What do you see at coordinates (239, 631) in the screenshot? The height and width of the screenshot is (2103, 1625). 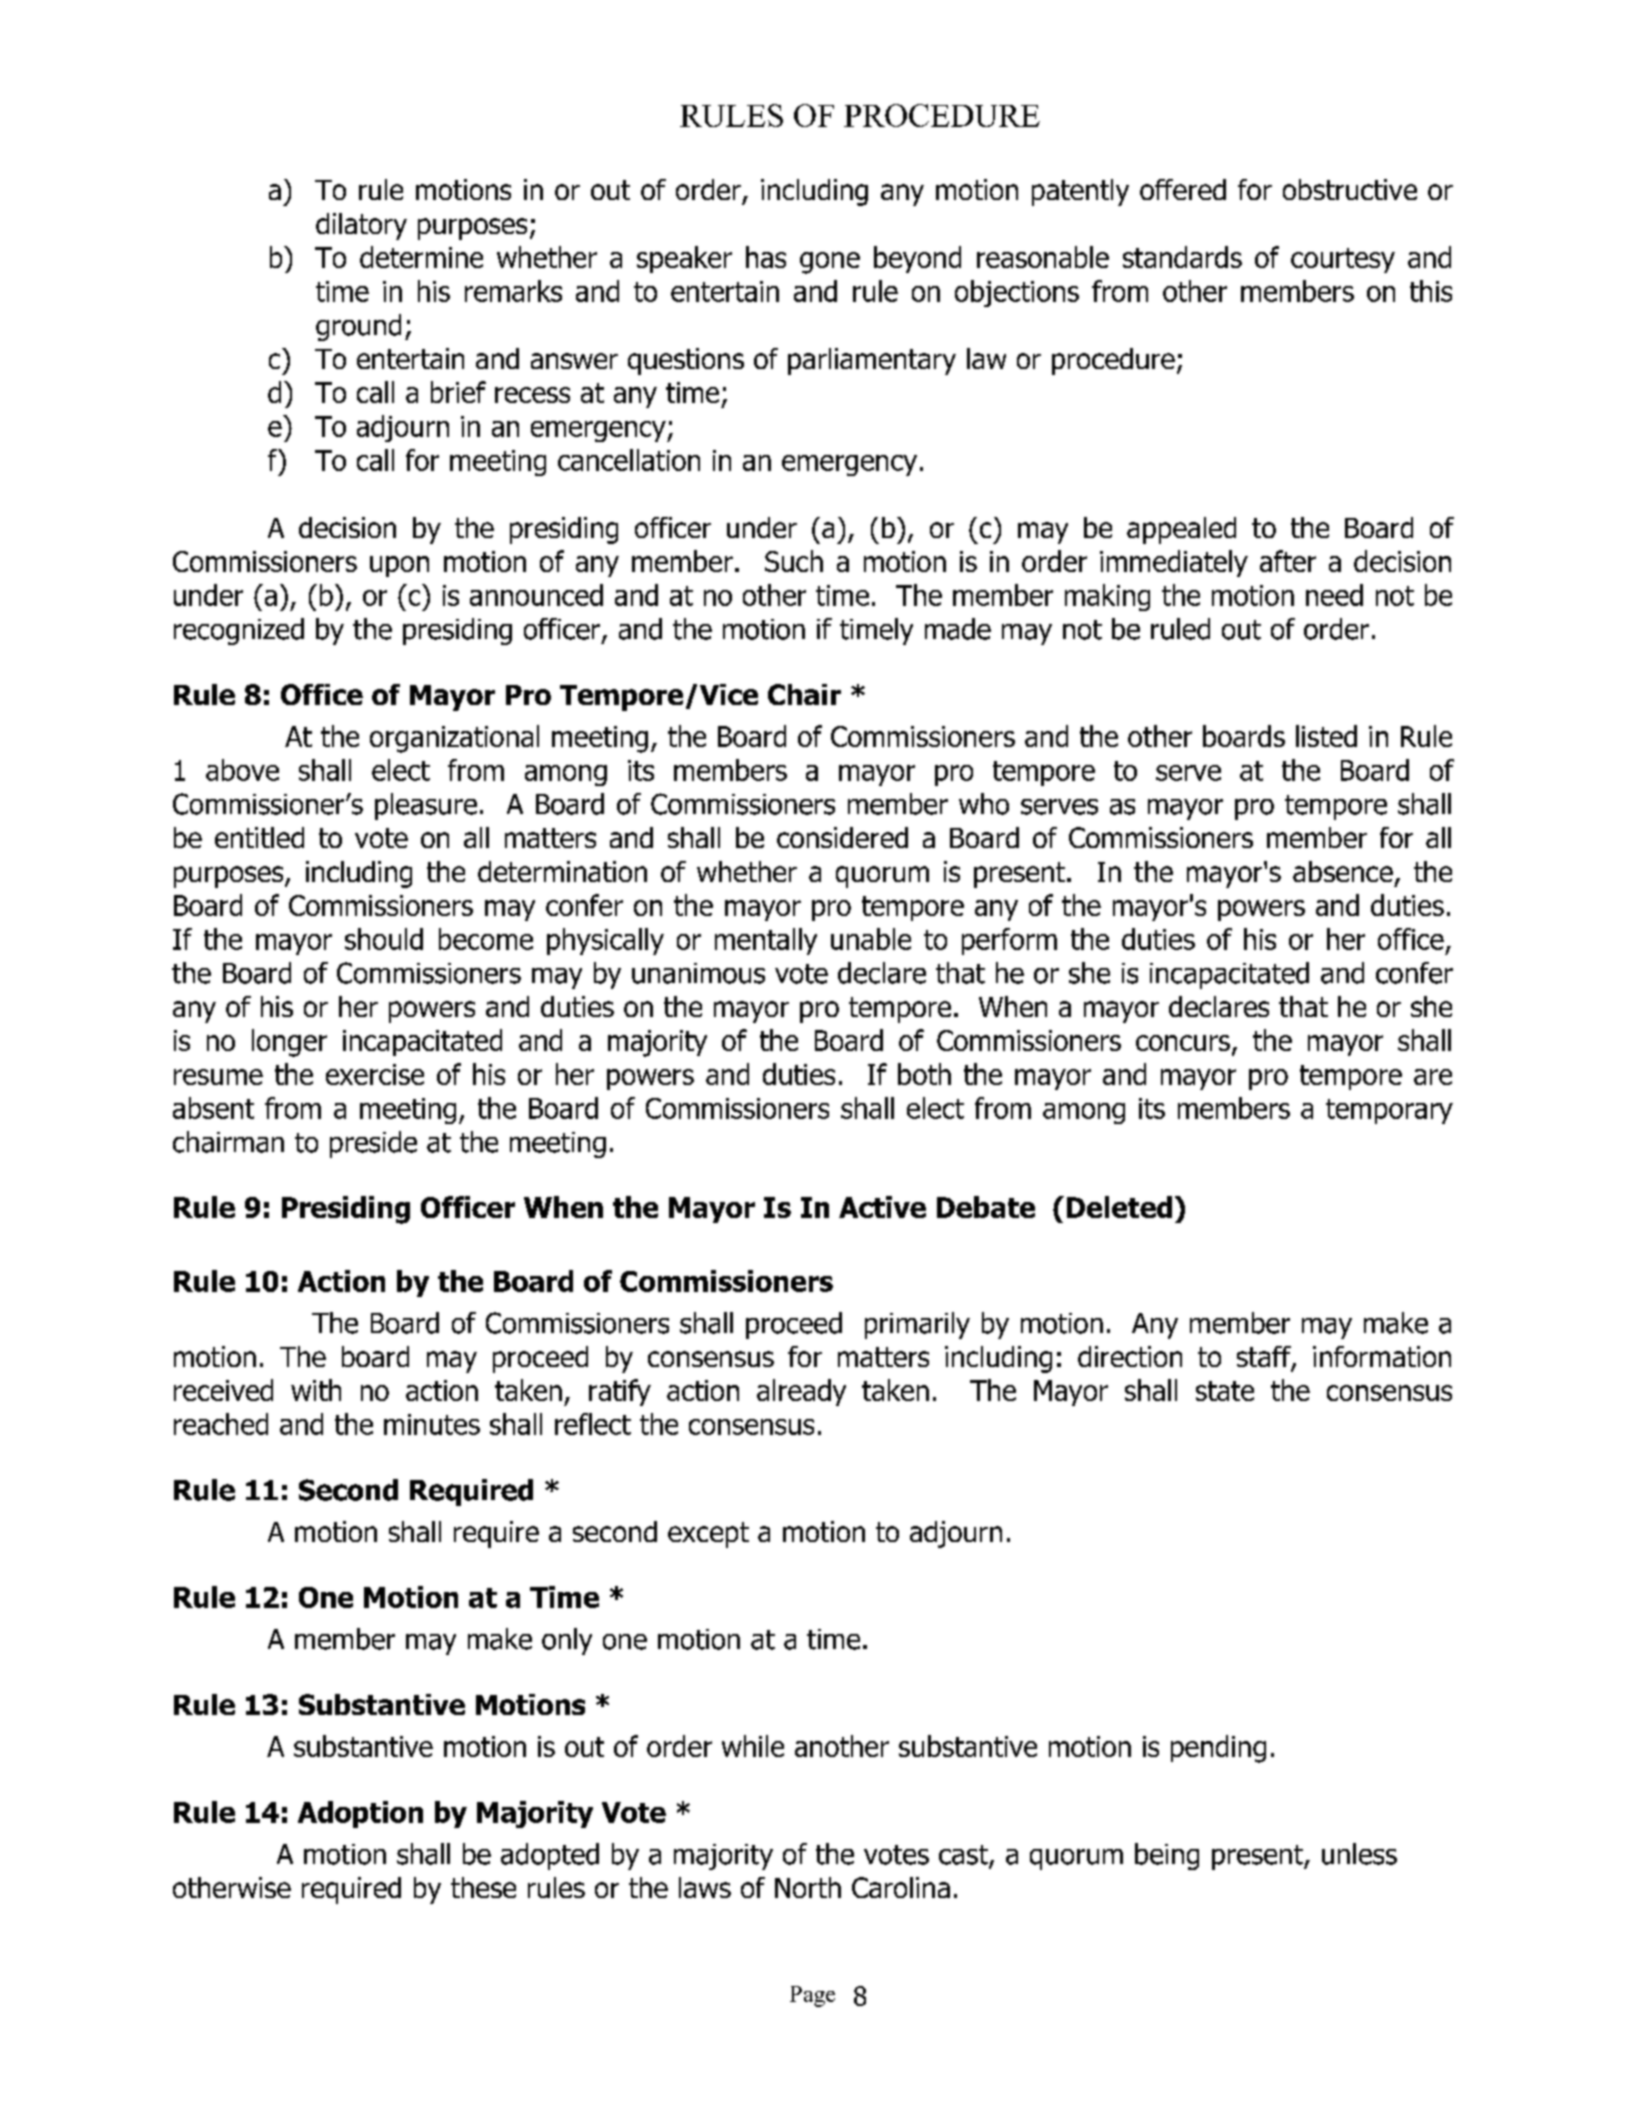 I see `recognized` at bounding box center [239, 631].
